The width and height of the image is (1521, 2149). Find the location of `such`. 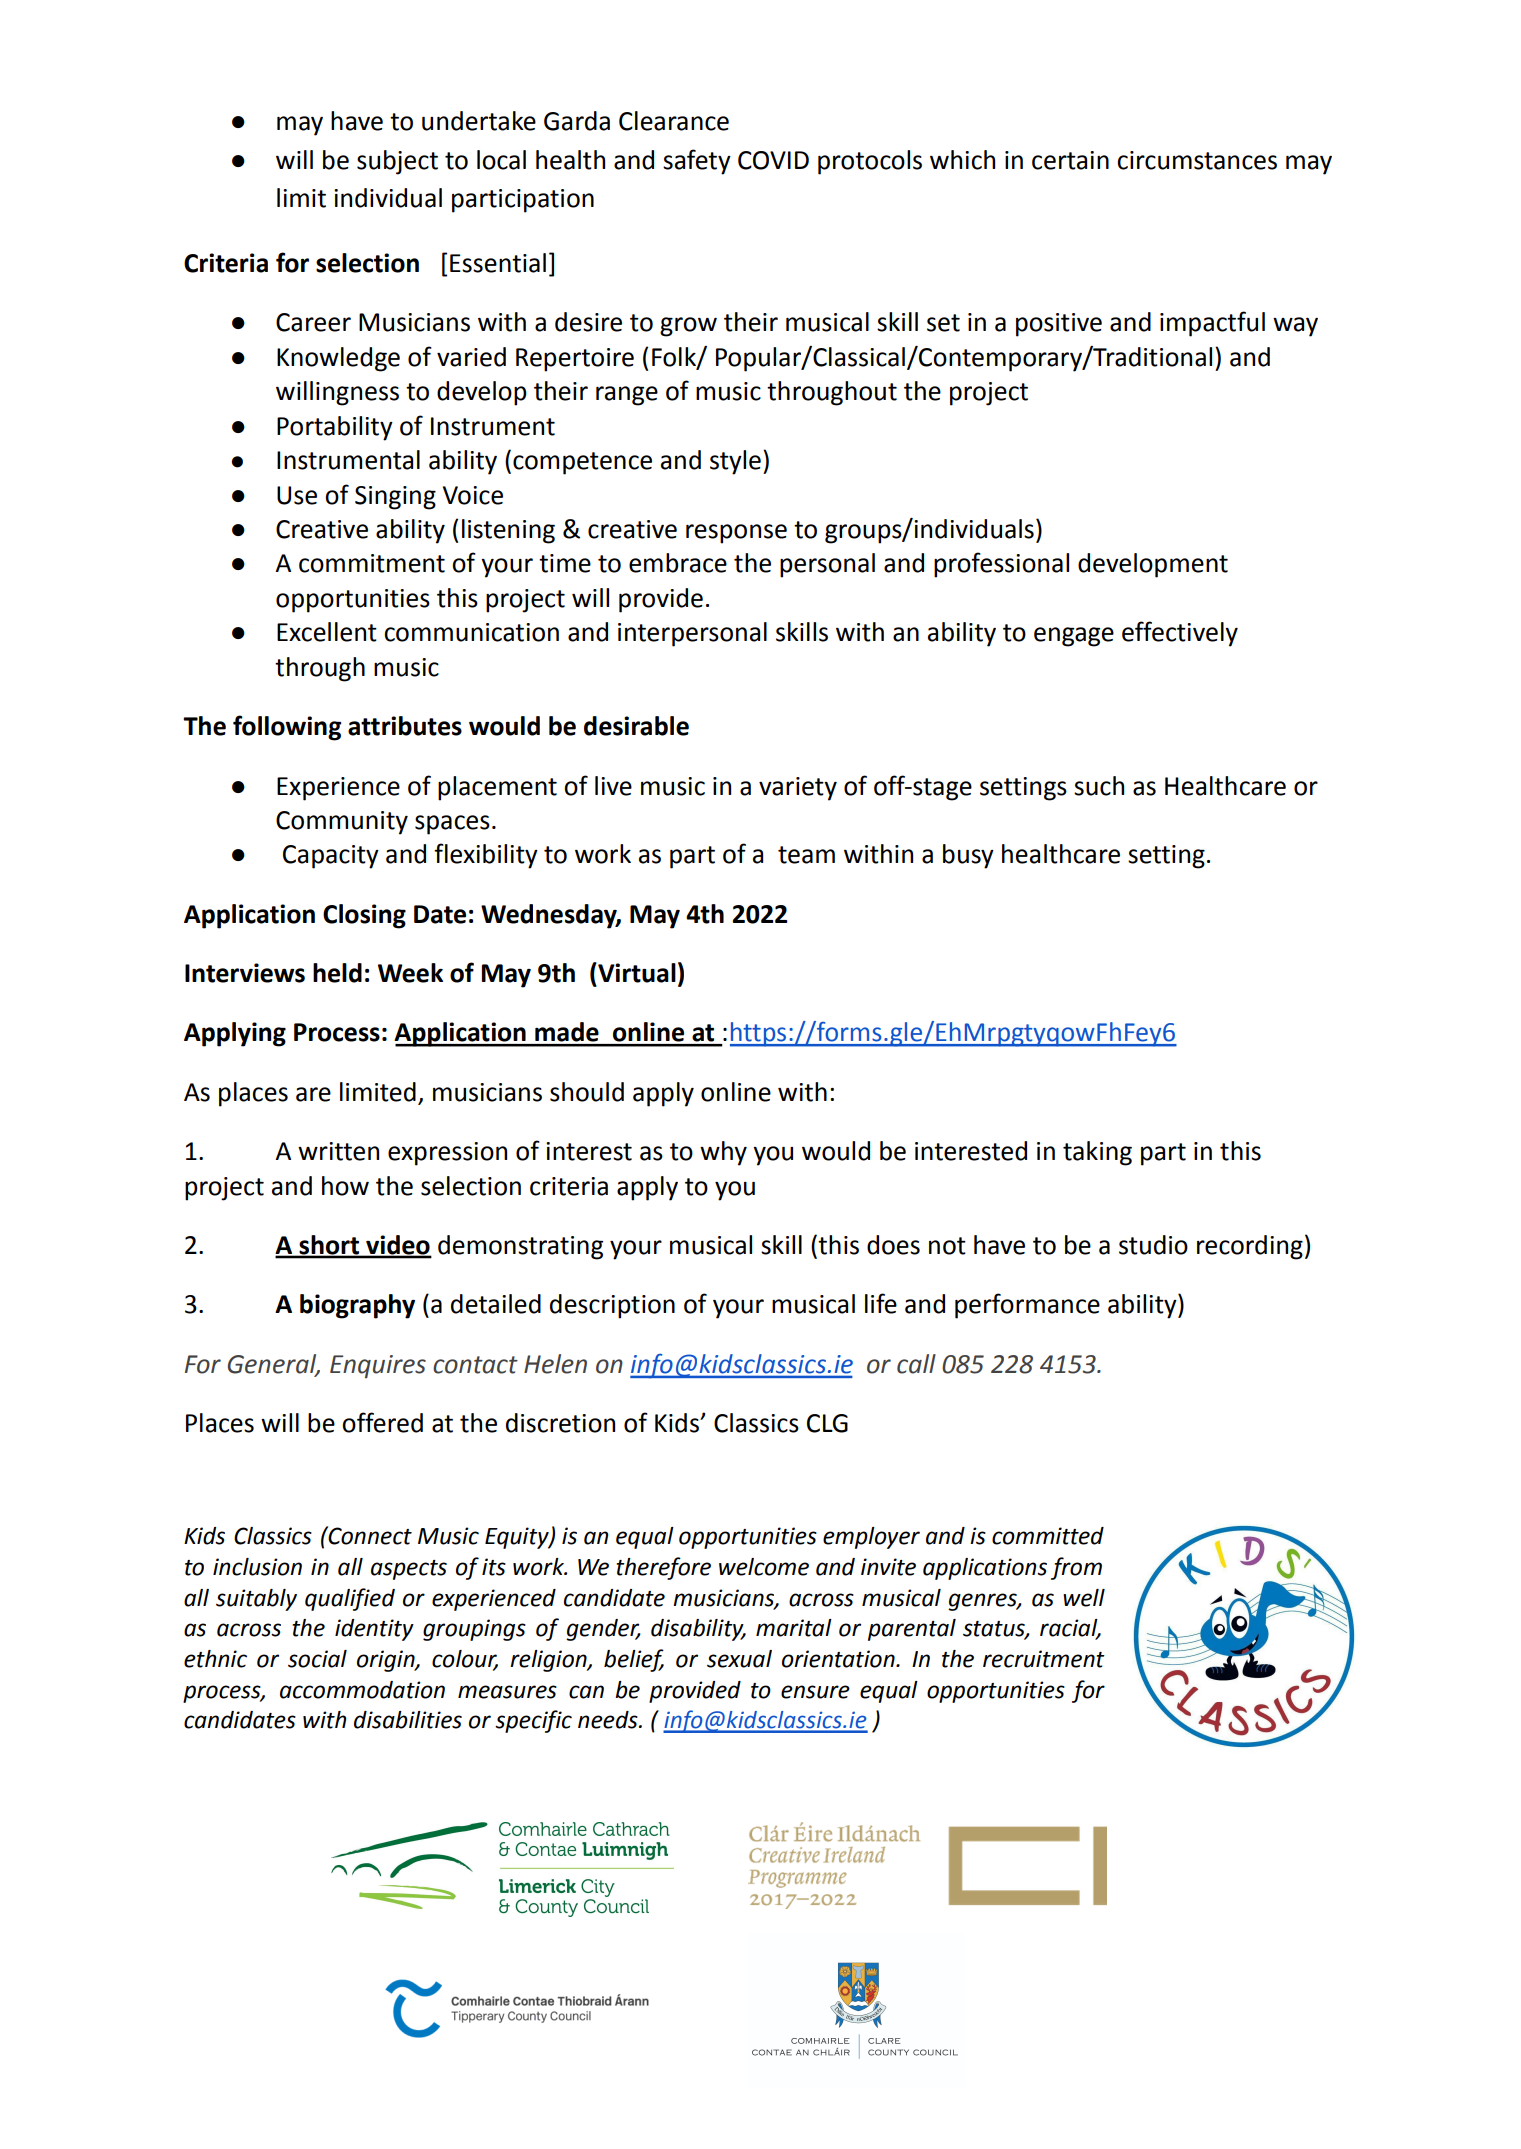

such is located at coordinates (1099, 786).
